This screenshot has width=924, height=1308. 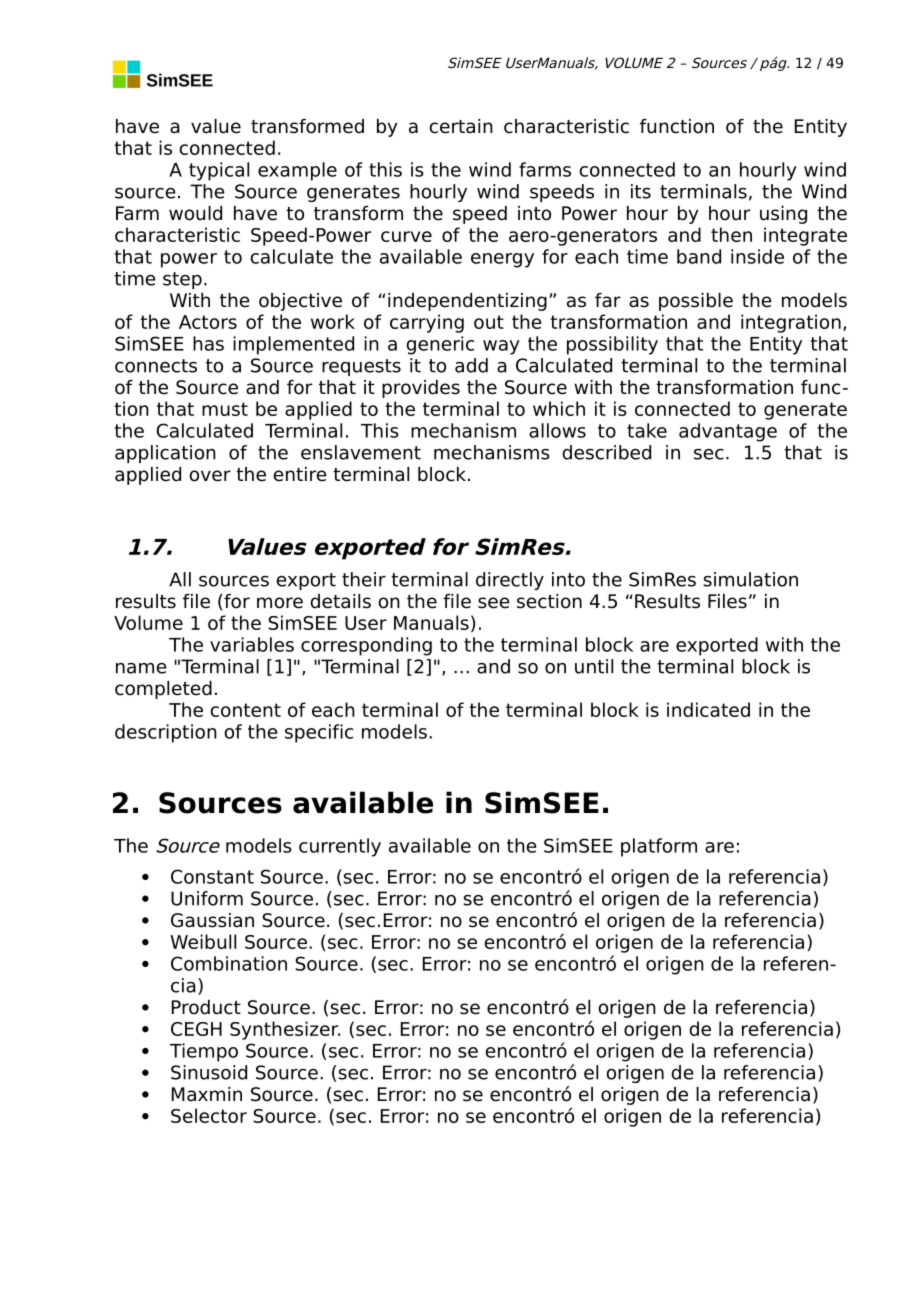 What do you see at coordinates (557, 430) in the screenshot?
I see `allows` at bounding box center [557, 430].
